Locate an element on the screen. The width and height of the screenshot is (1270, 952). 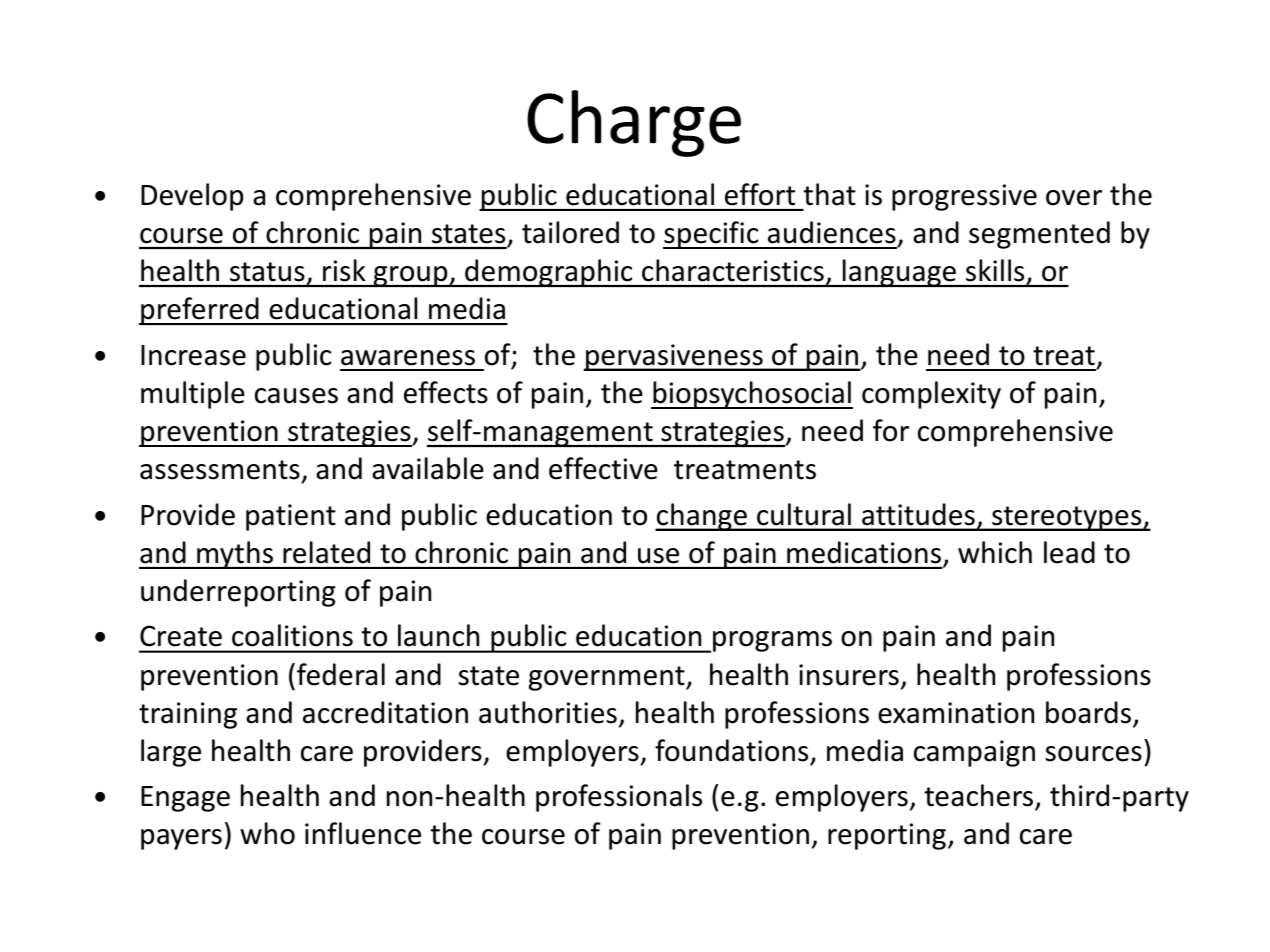
programs is located at coordinates (772, 641).
